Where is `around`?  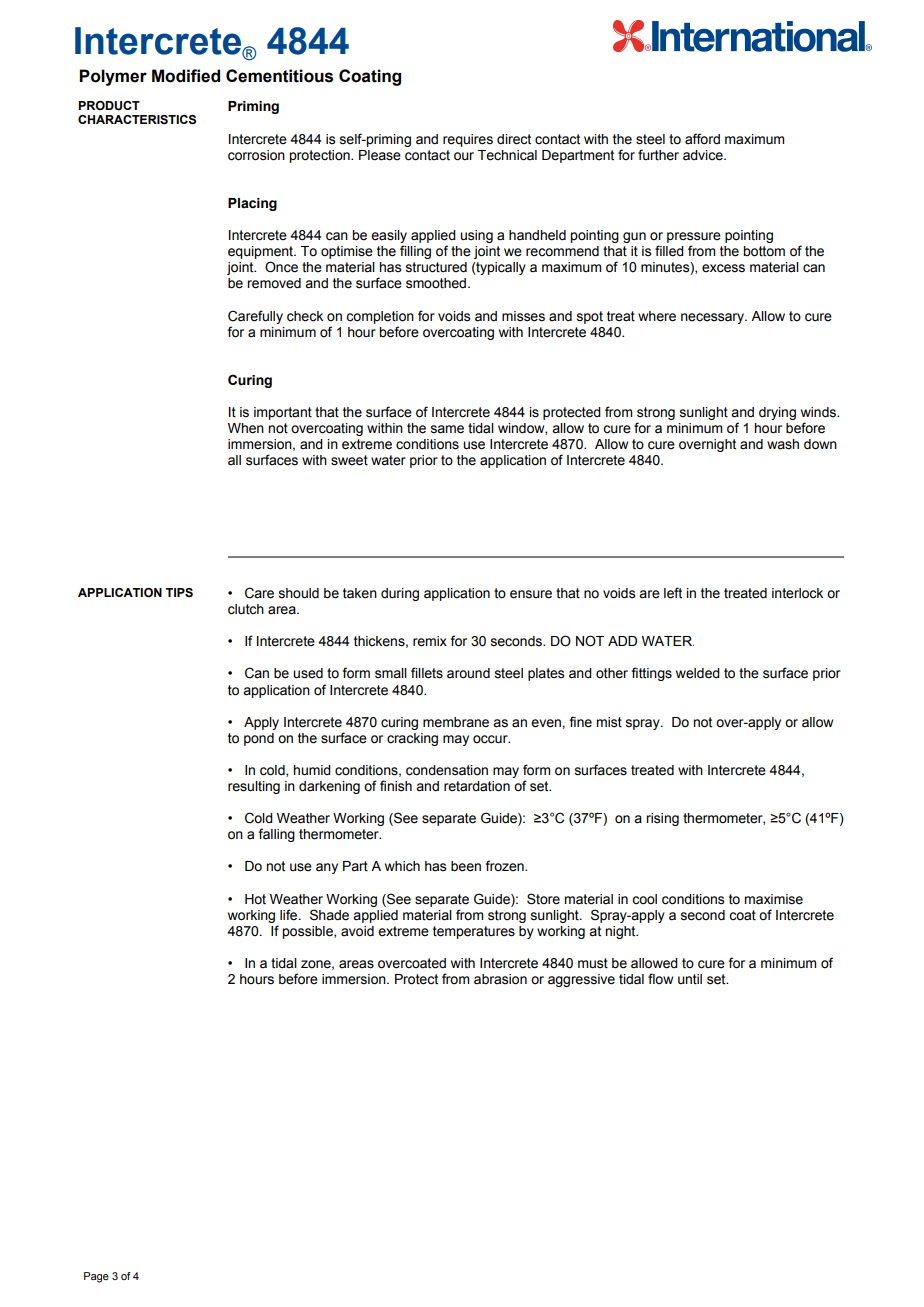
around is located at coordinates (468, 673).
